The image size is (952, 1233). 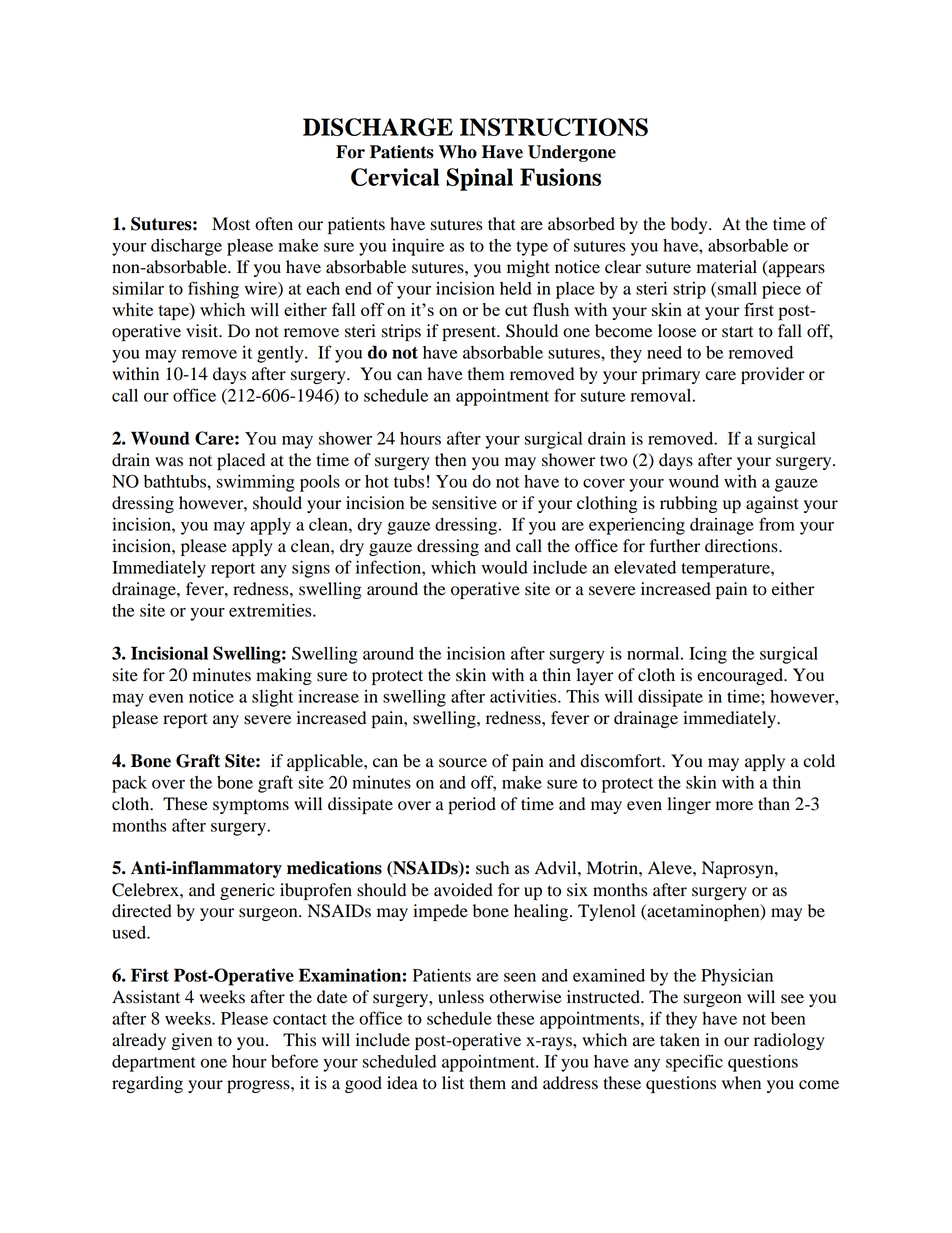 What do you see at coordinates (231, 224) in the screenshot?
I see `Most` at bounding box center [231, 224].
